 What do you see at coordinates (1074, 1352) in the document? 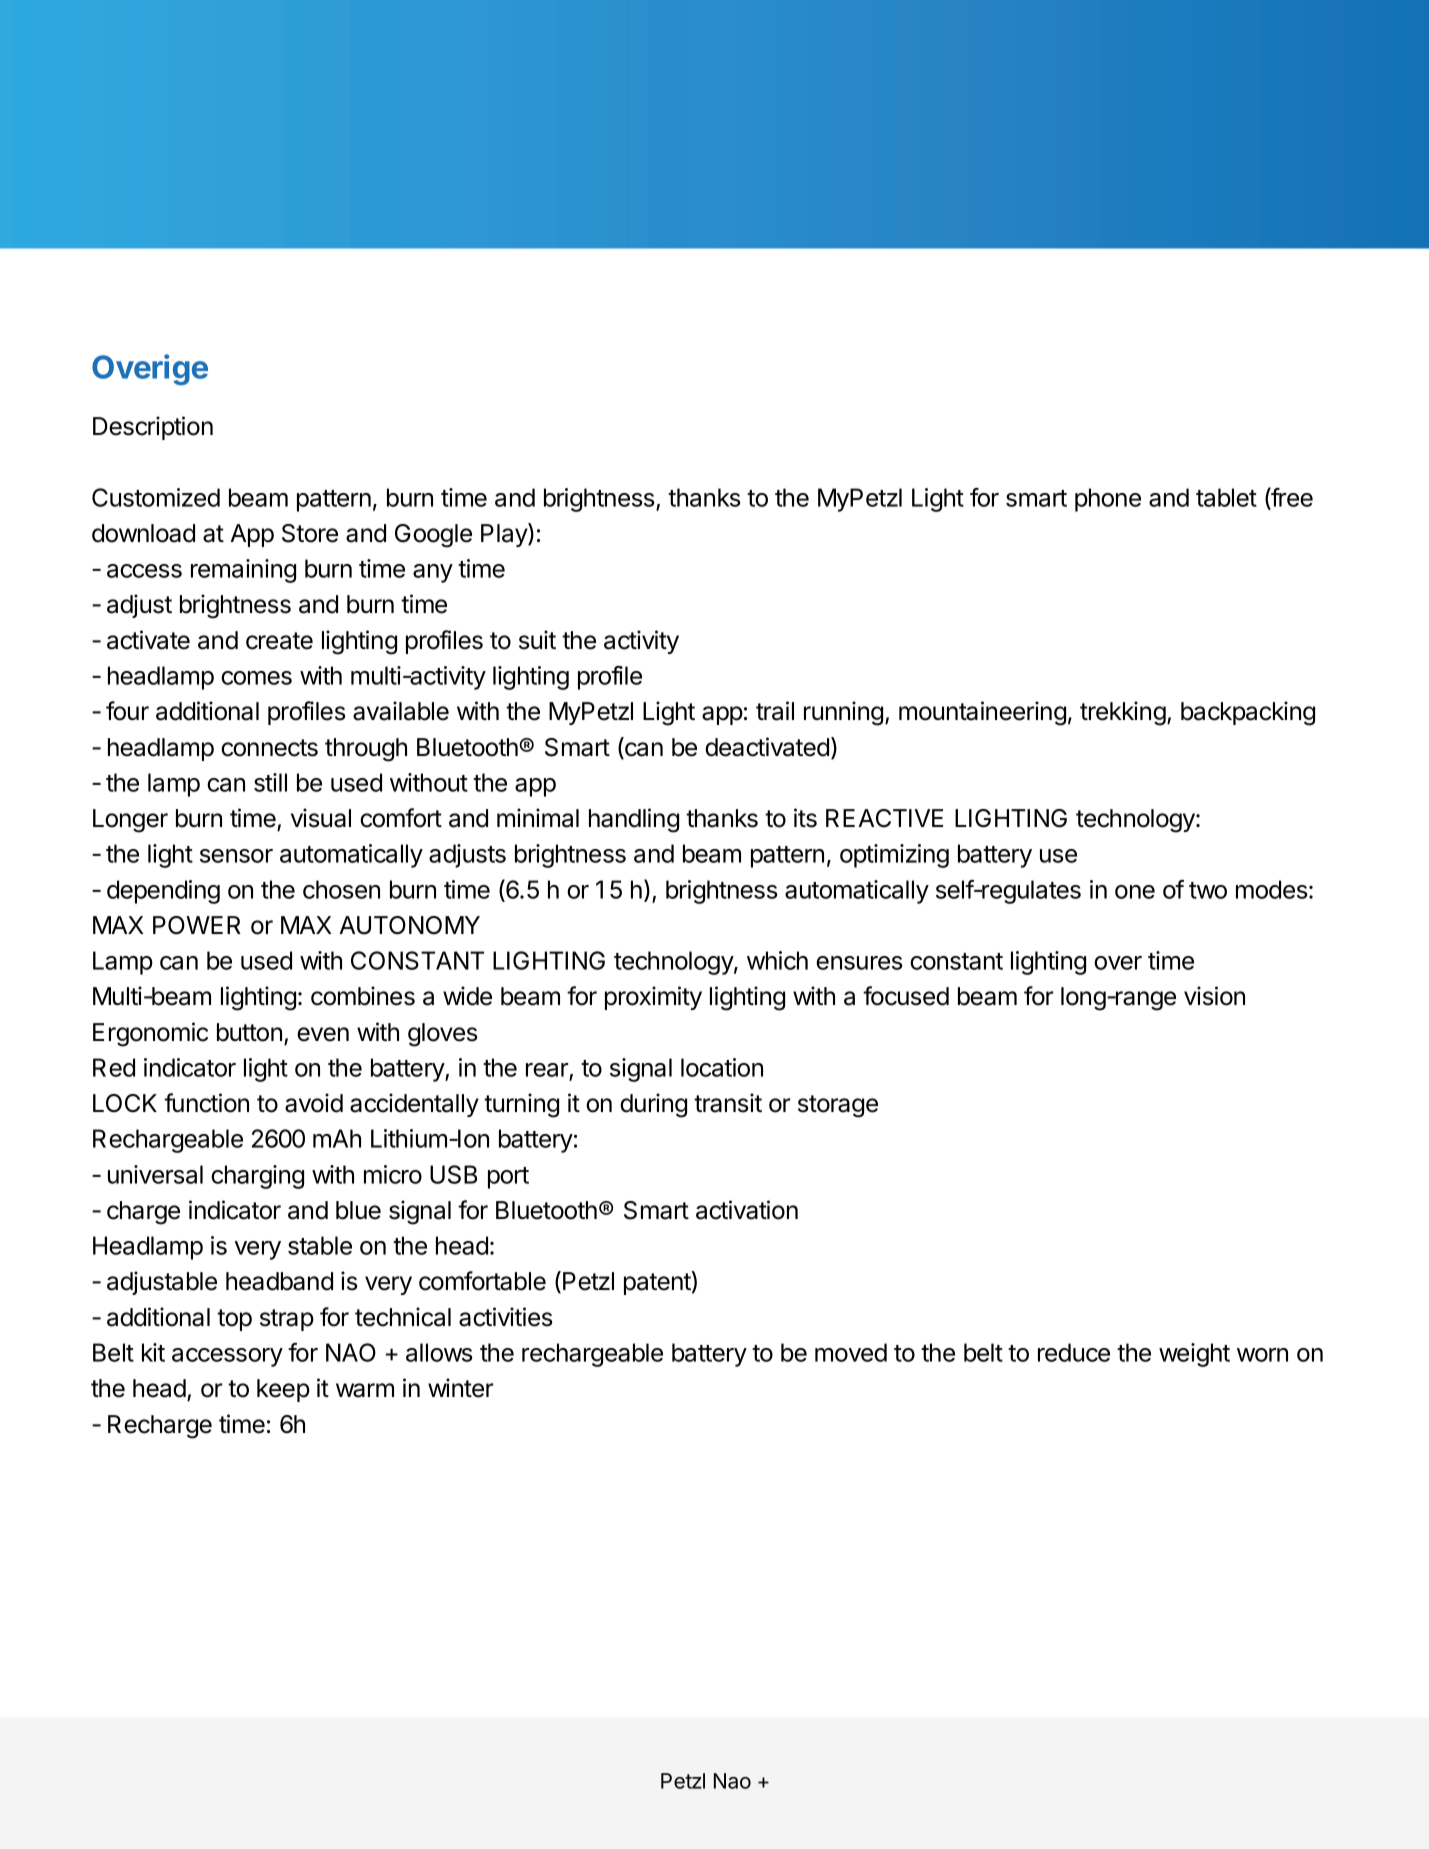
I see `reduce` at bounding box center [1074, 1352].
